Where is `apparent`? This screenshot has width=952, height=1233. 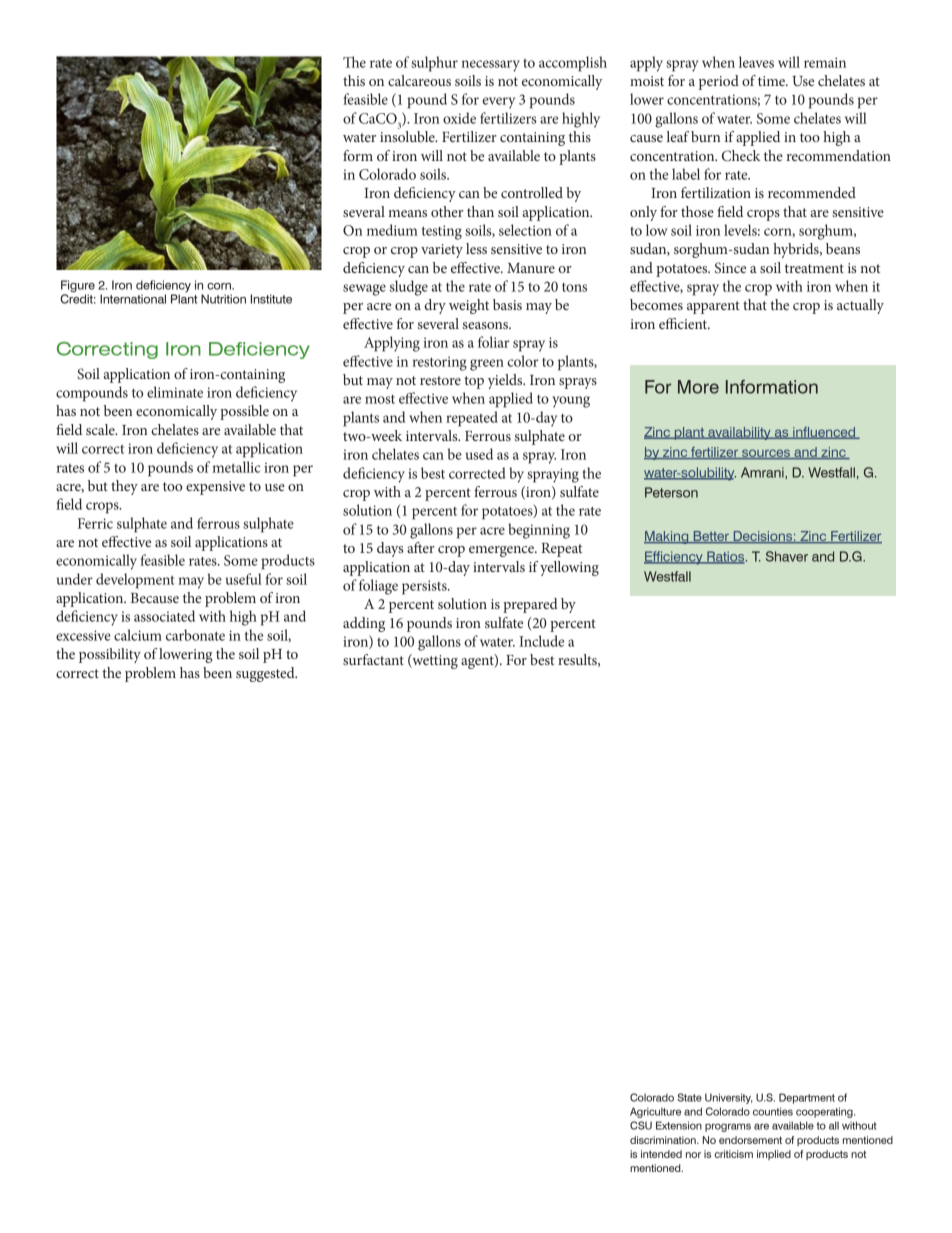 apparent is located at coordinates (713, 307).
